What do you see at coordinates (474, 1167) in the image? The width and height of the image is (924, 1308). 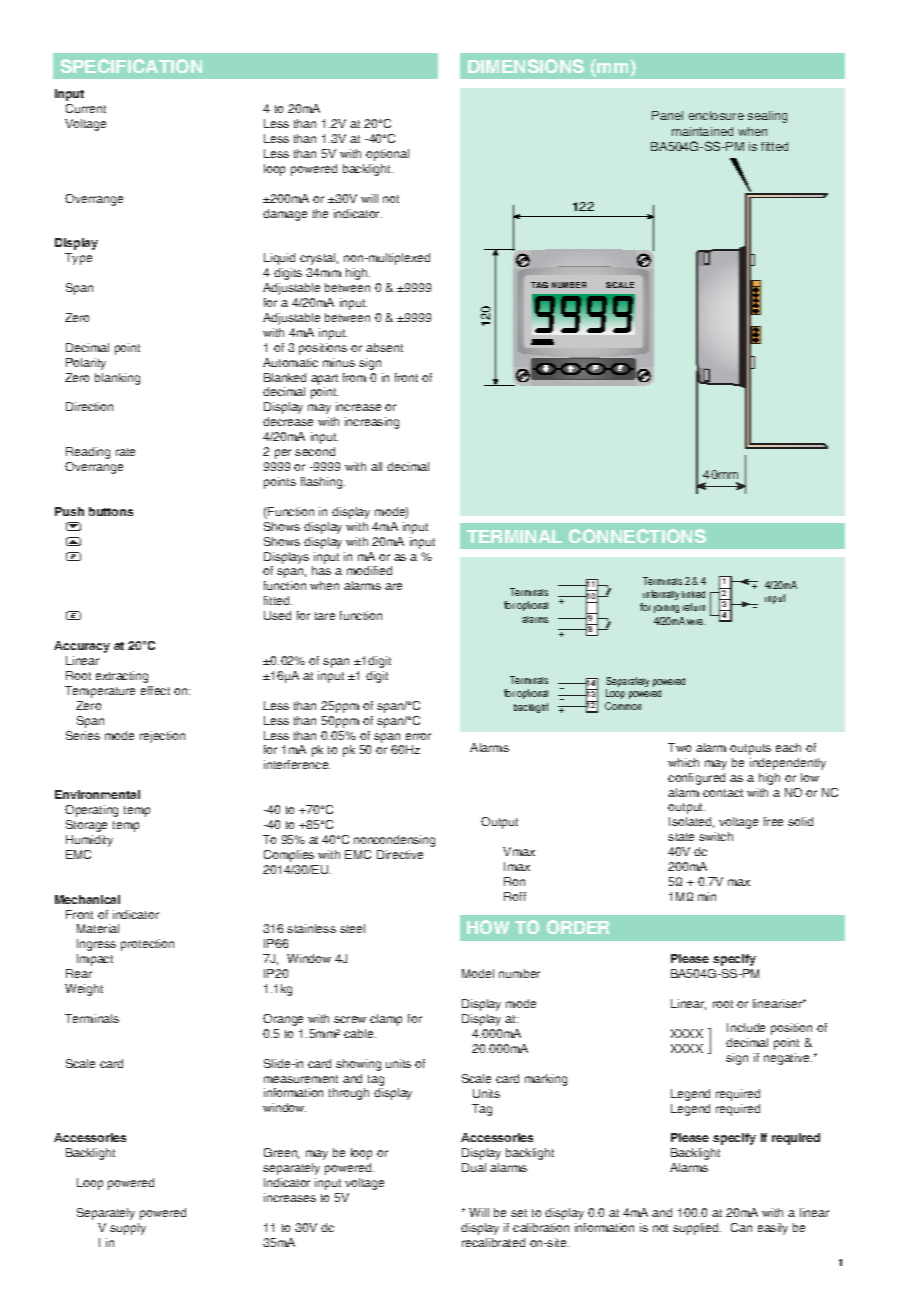 I see `Dual` at bounding box center [474, 1167].
